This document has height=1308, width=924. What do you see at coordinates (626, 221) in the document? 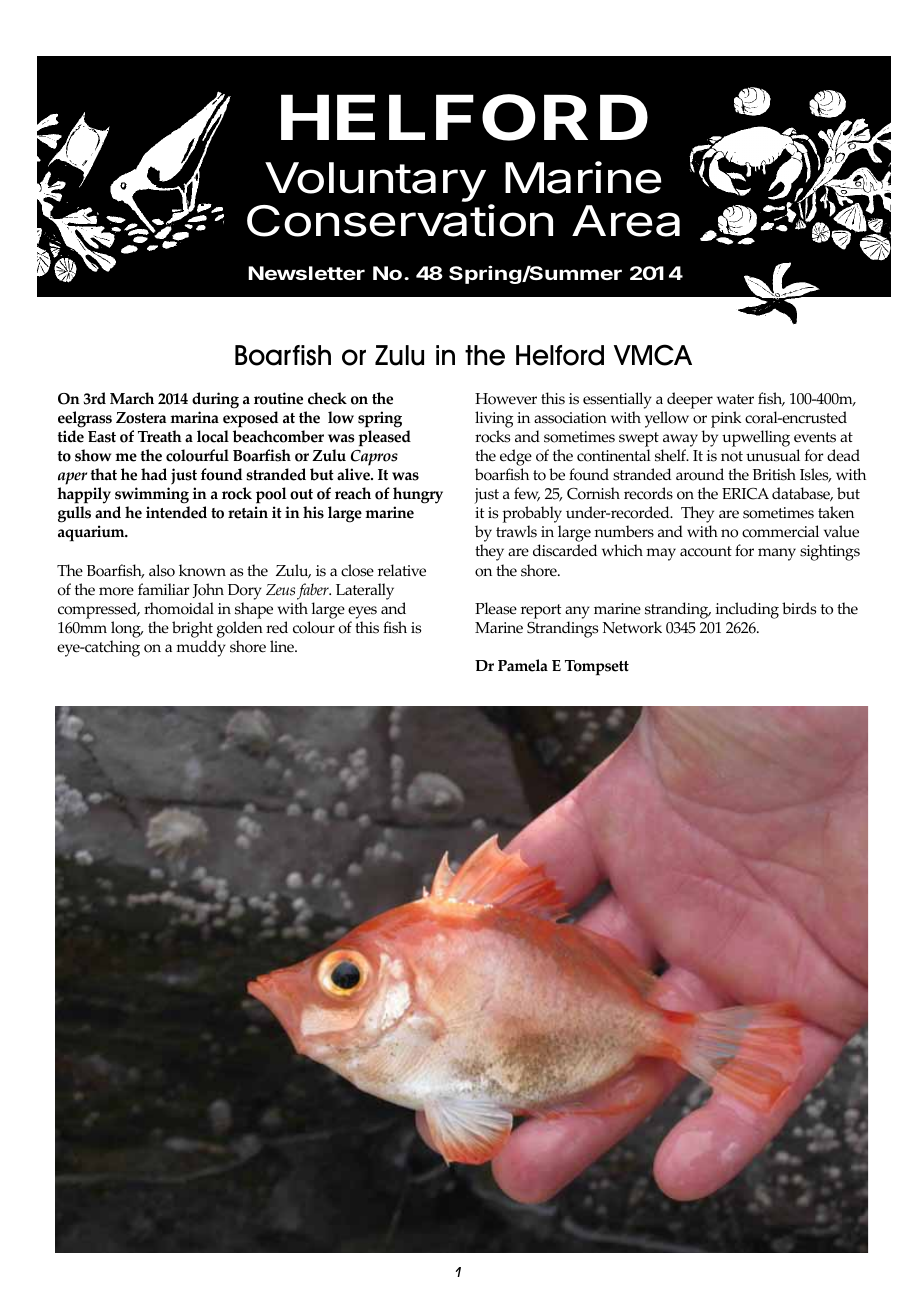
I see `Area` at bounding box center [626, 221].
